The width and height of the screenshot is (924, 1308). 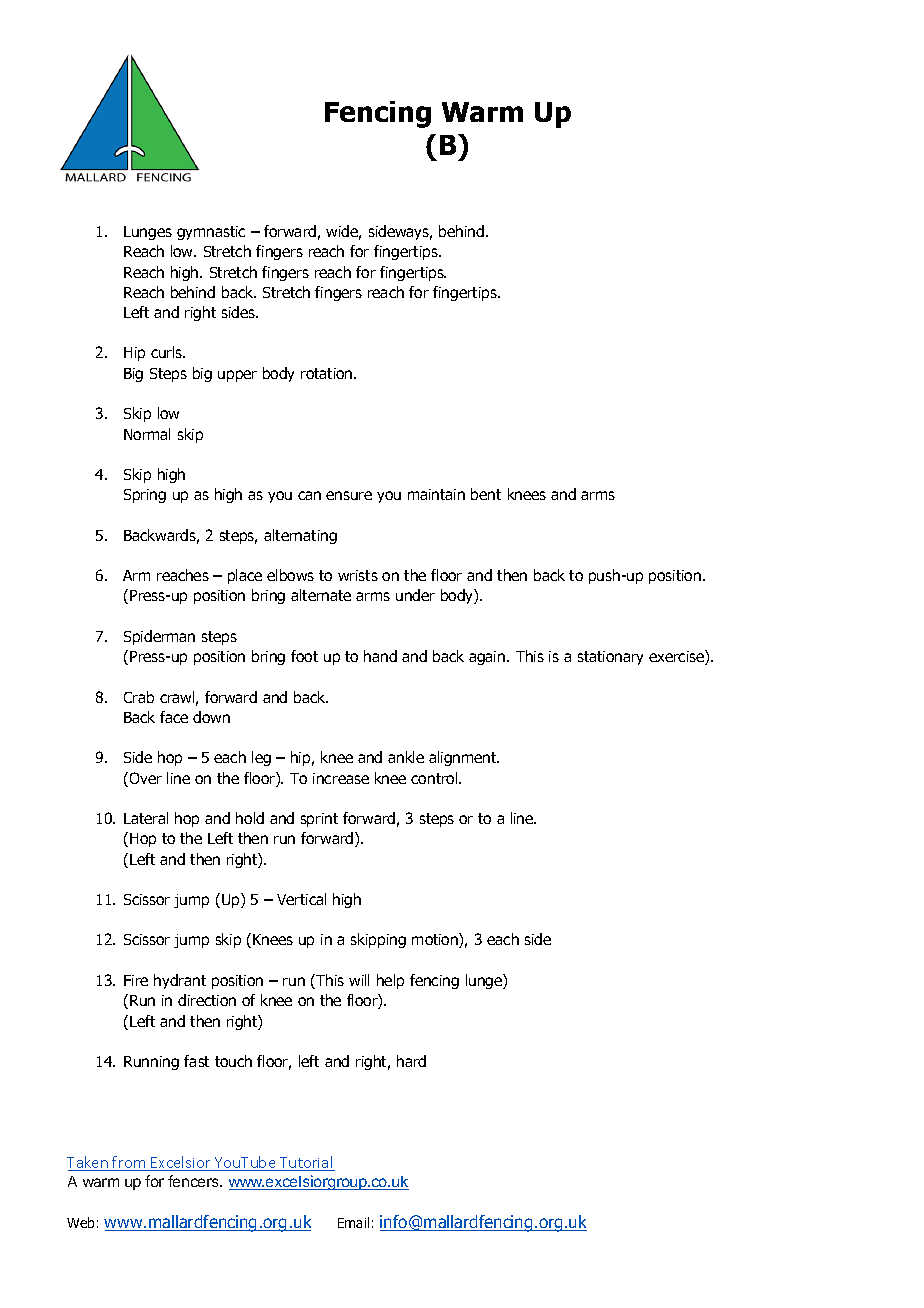 What do you see at coordinates (486, 494) in the screenshot?
I see `bent` at bounding box center [486, 494].
